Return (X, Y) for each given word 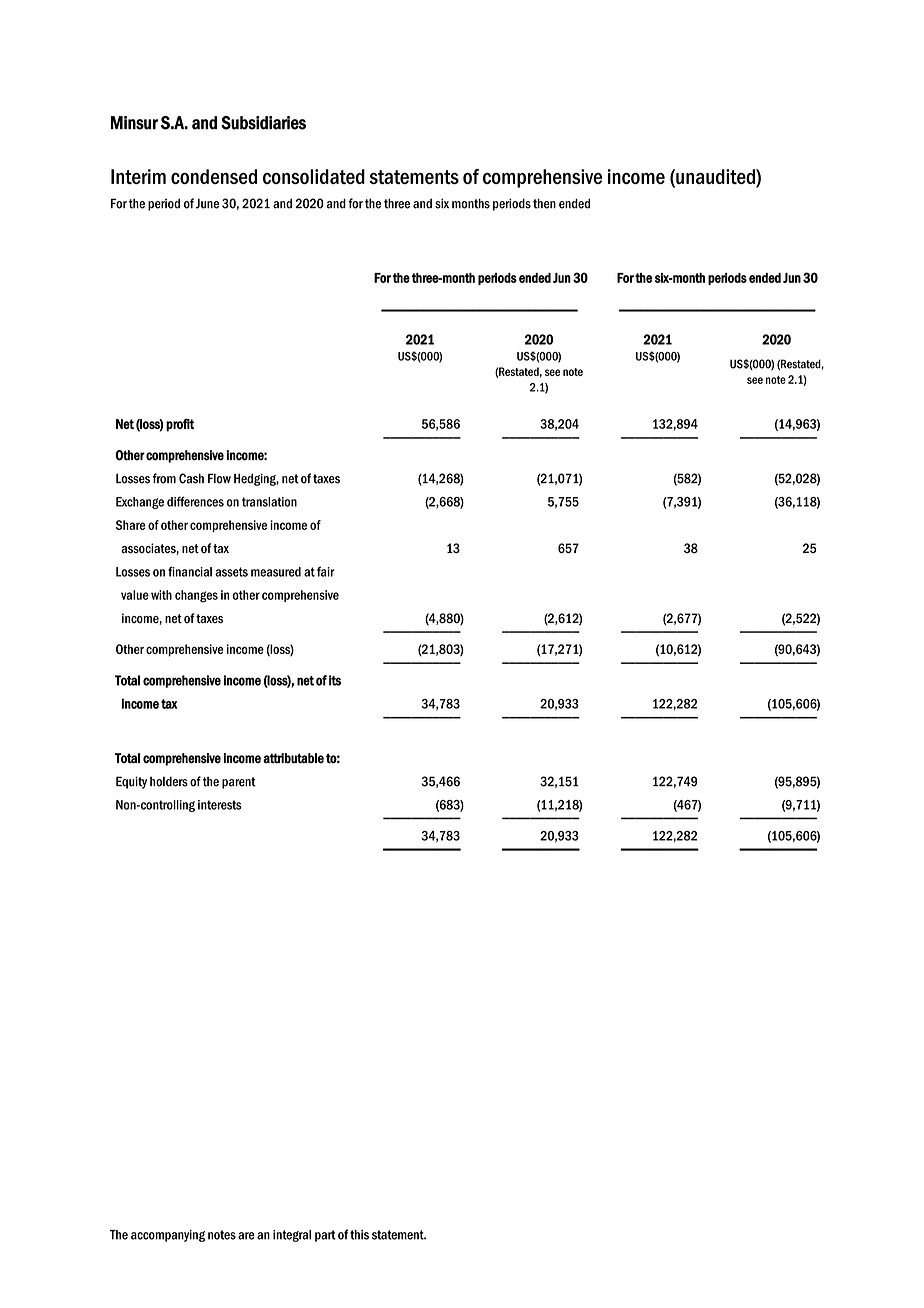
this (359, 1235)
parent (239, 783)
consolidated (314, 176)
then (544, 203)
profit (180, 425)
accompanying (168, 1236)
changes (196, 596)
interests (220, 805)
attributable (293, 758)
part (325, 1236)
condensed (214, 176)
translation (269, 502)
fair (325, 571)
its (335, 680)
